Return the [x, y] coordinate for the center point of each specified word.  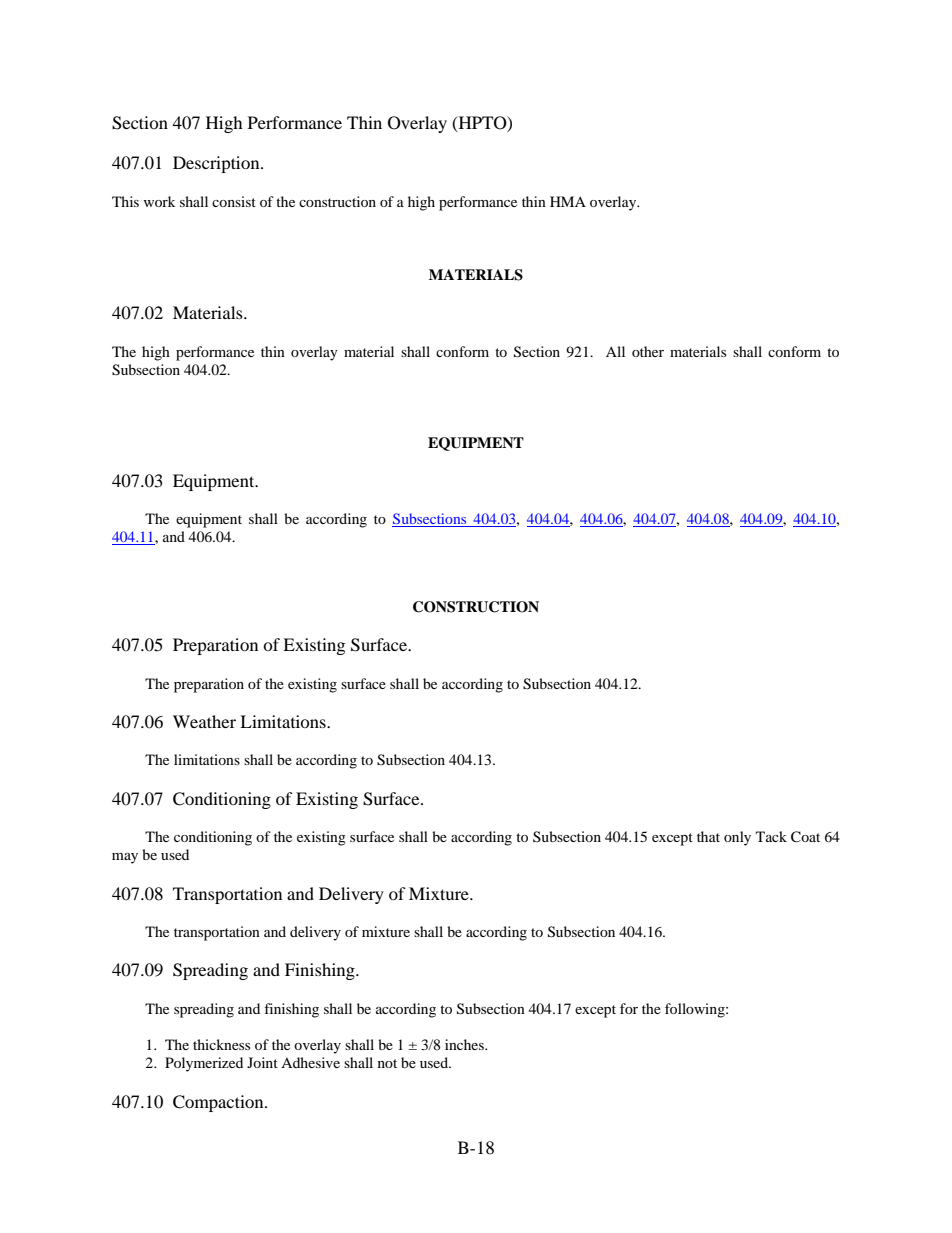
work [160, 201]
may [125, 858]
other [648, 351]
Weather [204, 721]
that [708, 836]
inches [465, 1044]
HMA [568, 201]
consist [234, 201]
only [737, 838]
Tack [771, 836]
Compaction [219, 1103]
